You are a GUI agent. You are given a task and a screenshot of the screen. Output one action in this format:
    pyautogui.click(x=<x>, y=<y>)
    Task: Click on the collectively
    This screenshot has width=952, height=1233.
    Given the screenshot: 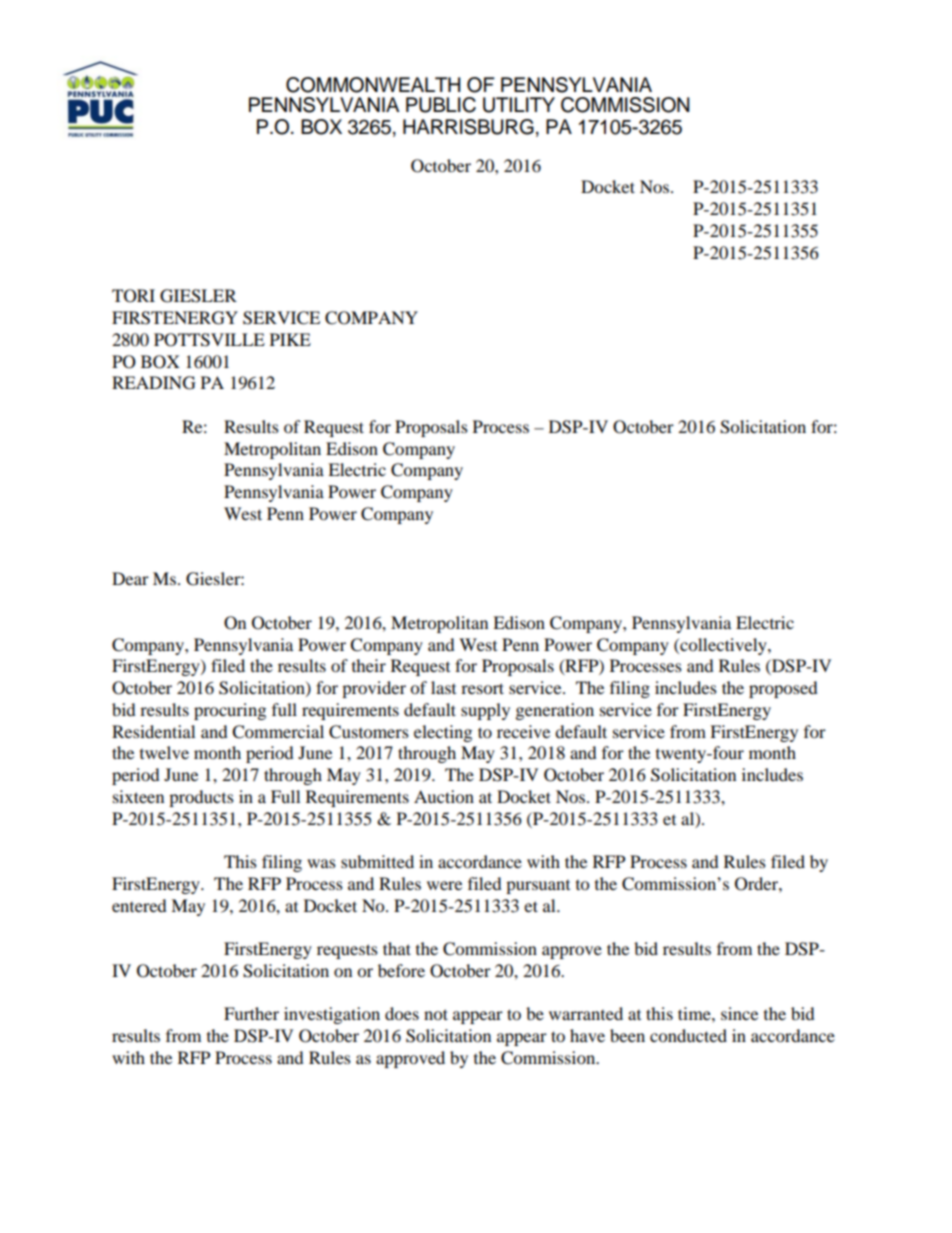 What is the action you would take?
    pyautogui.click(x=723, y=646)
